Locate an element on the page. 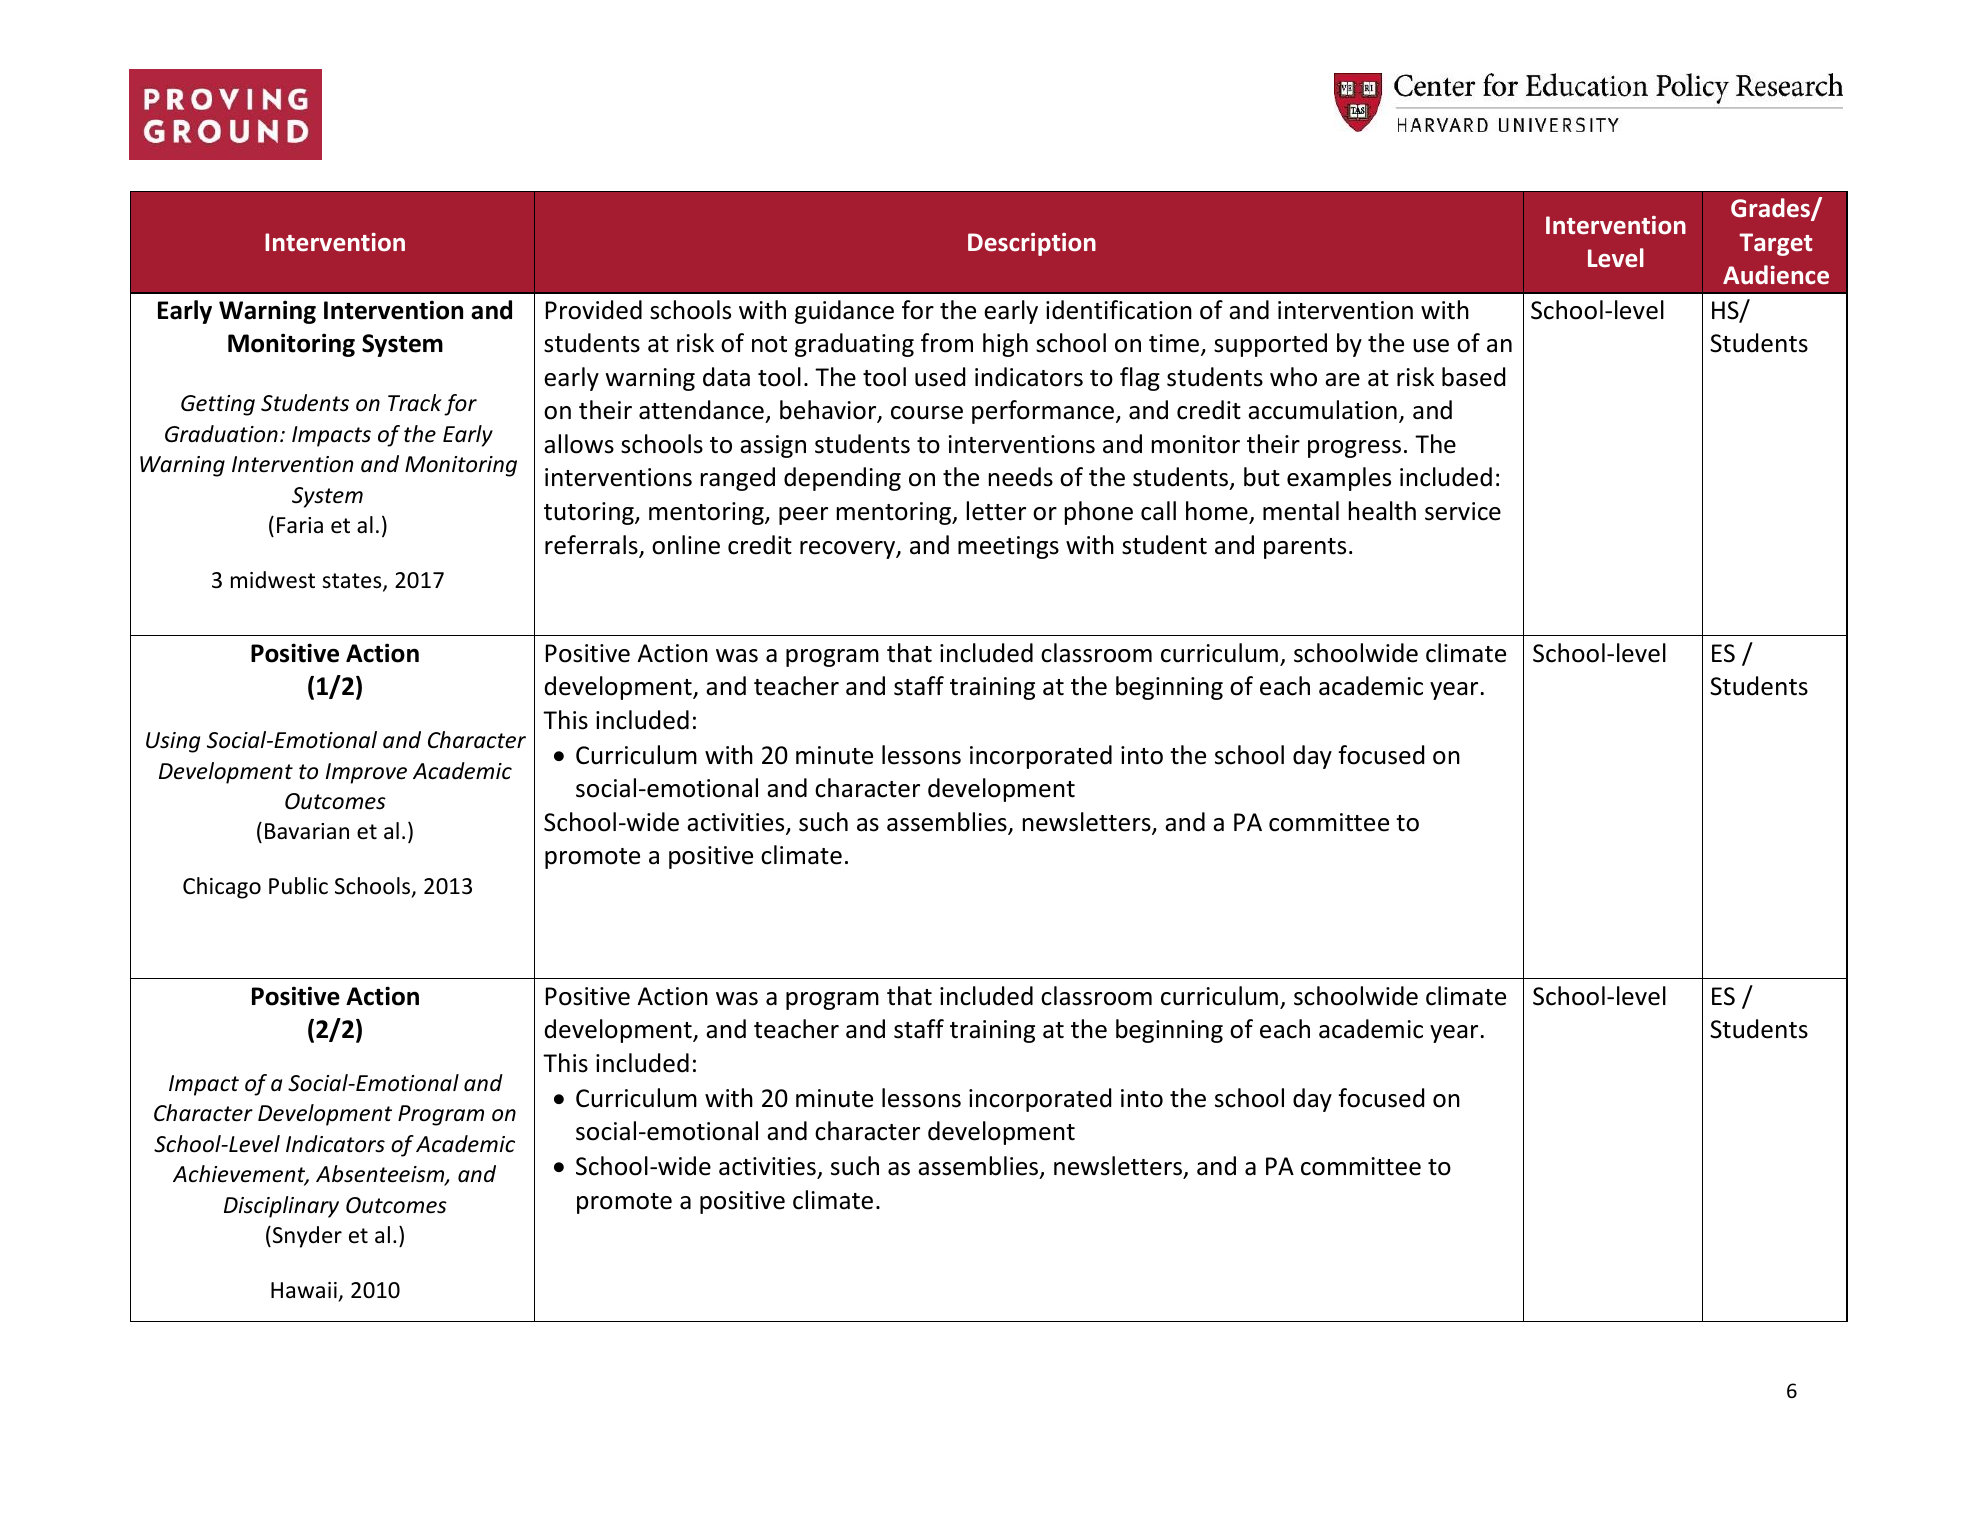  meetings is located at coordinates (1008, 547).
